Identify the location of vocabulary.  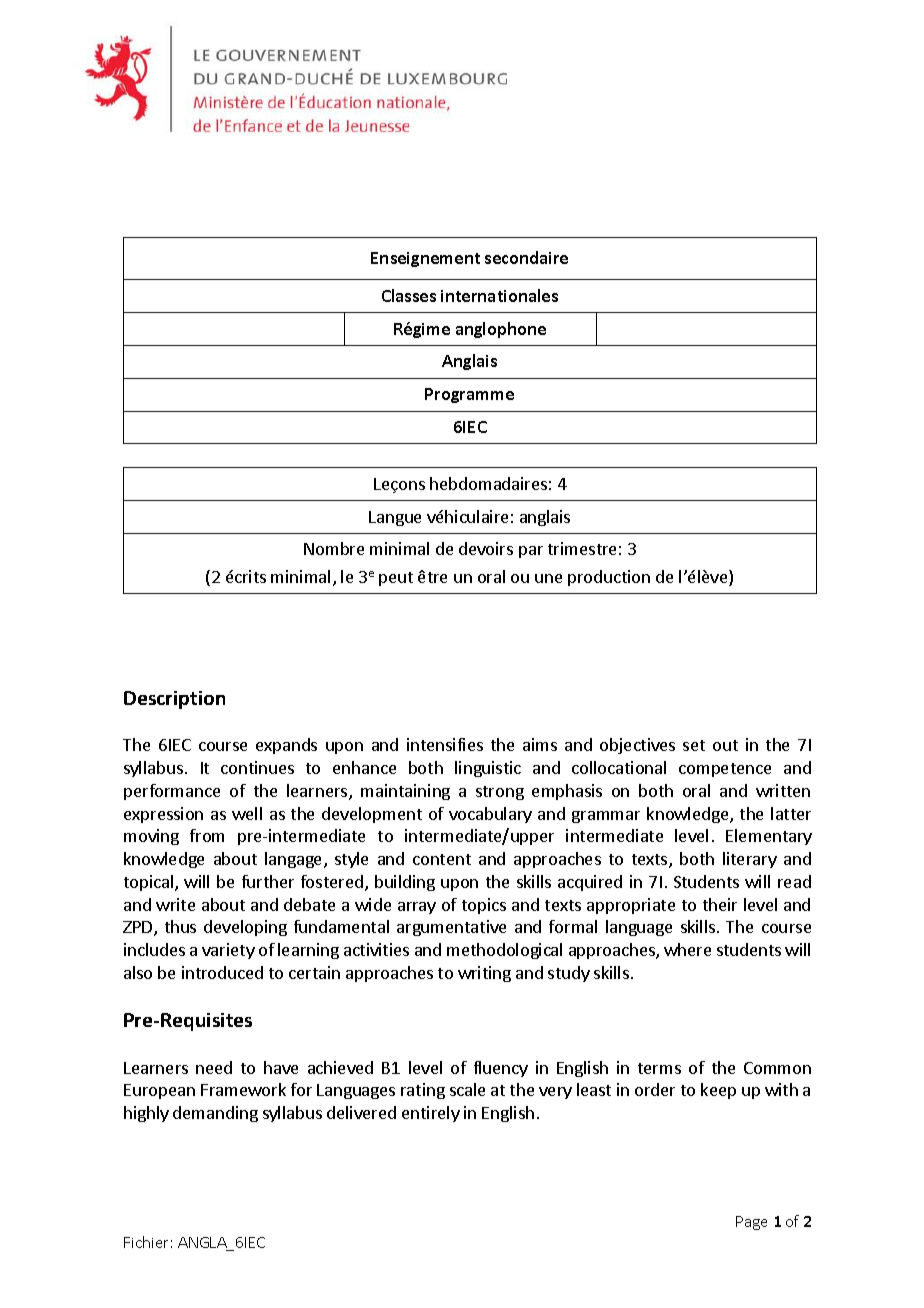
(490, 815).
